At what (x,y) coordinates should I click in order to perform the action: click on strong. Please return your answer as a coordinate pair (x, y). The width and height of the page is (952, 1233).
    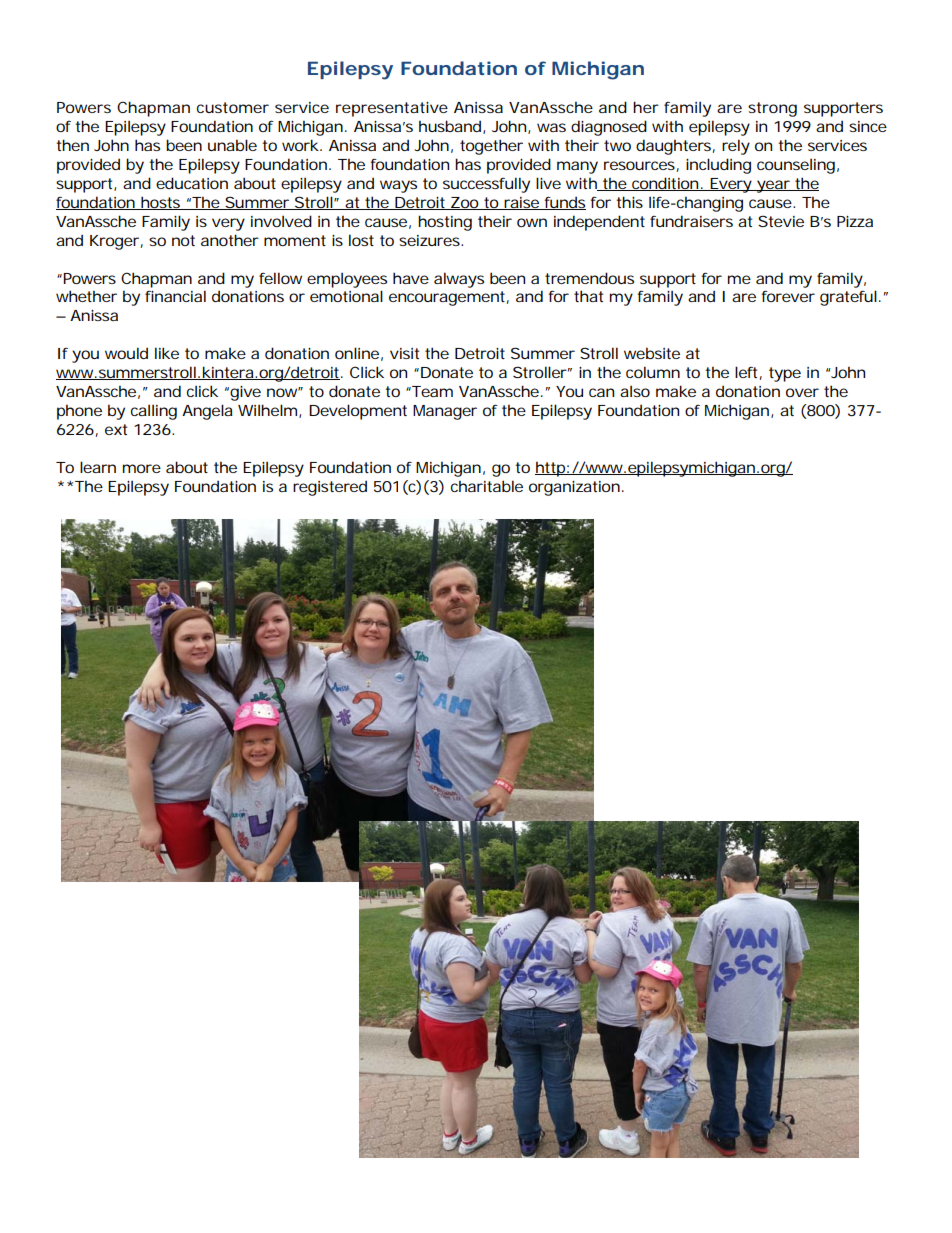
    Looking at the image, I should click on (772, 109).
